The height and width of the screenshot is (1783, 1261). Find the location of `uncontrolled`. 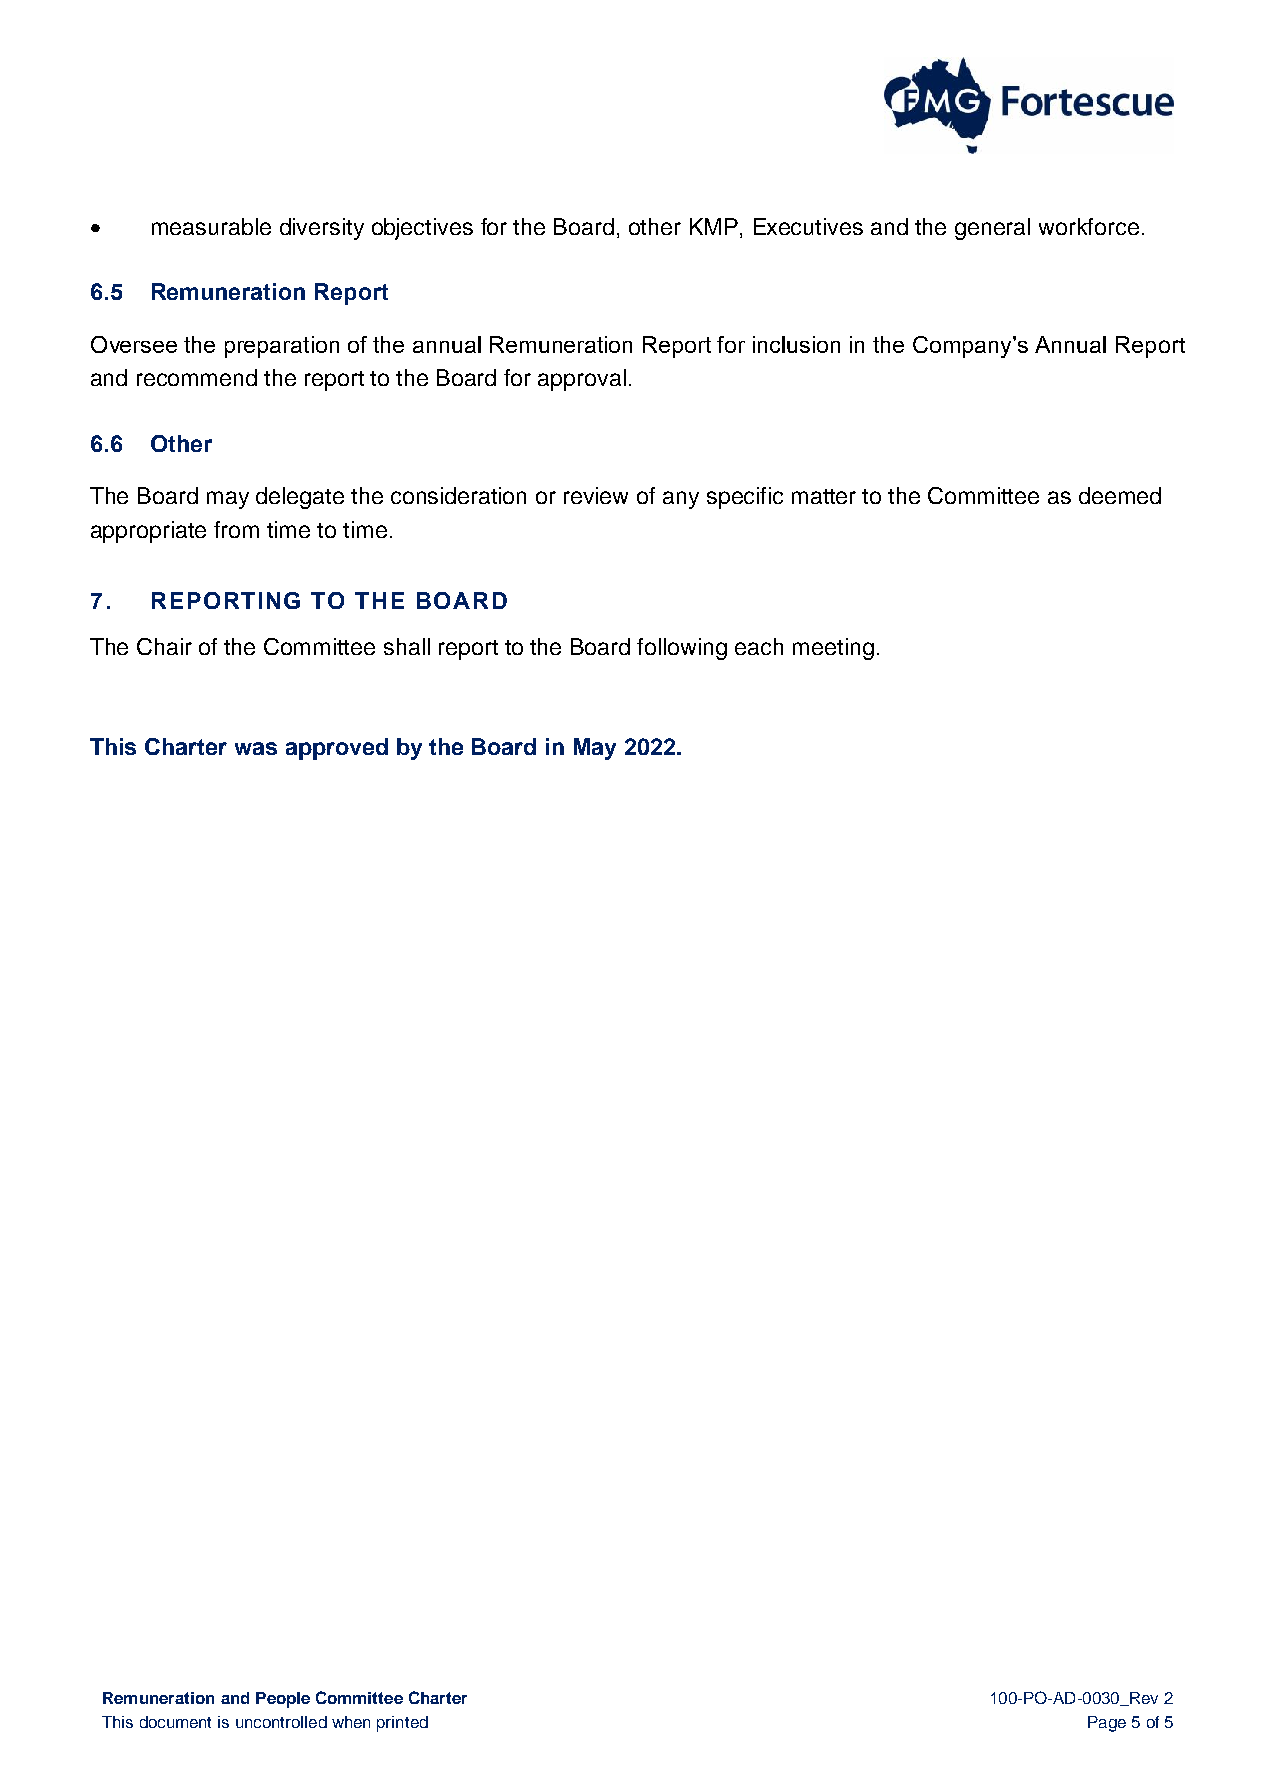

uncontrolled is located at coordinates (281, 1722).
